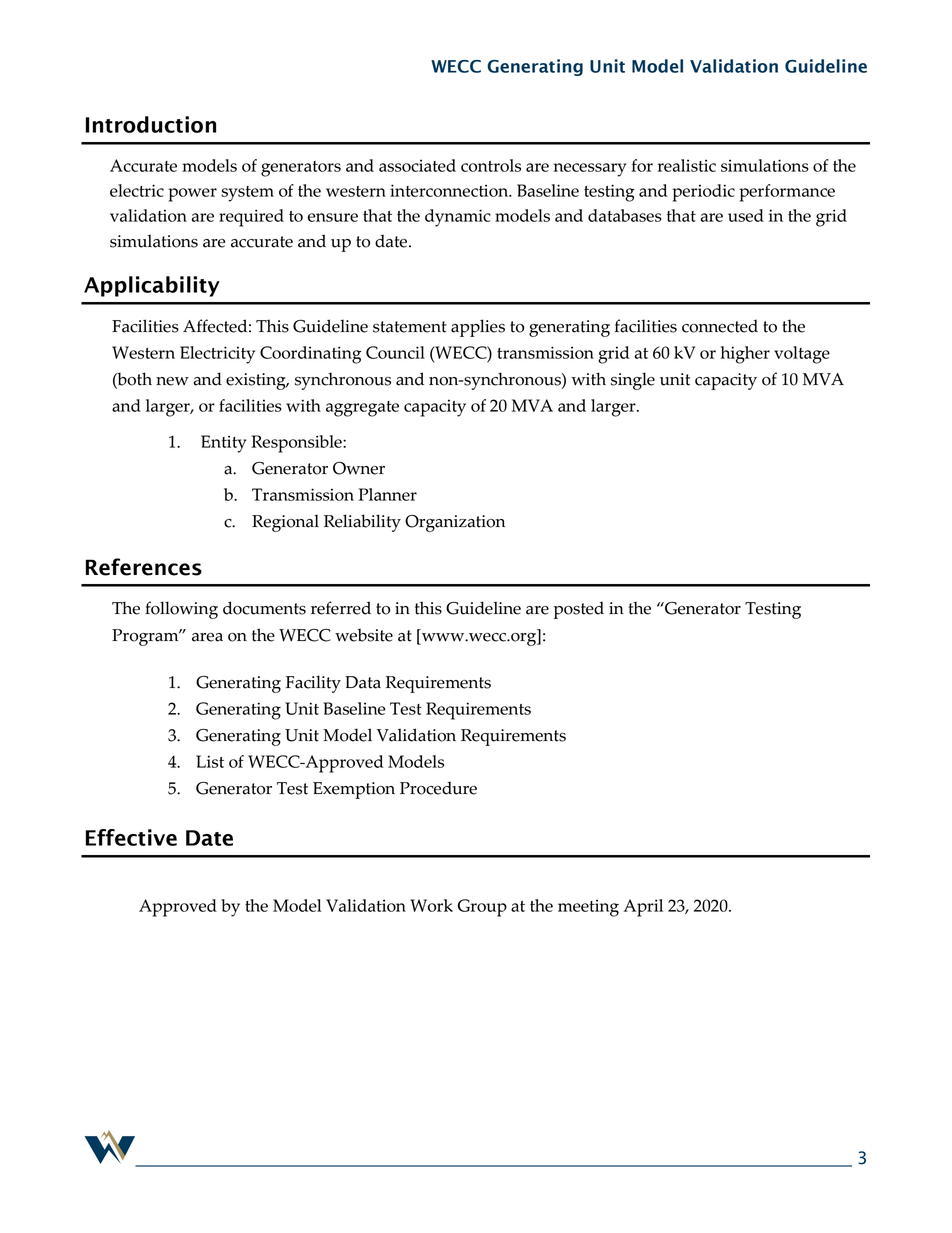  I want to click on posted, so click(579, 610).
